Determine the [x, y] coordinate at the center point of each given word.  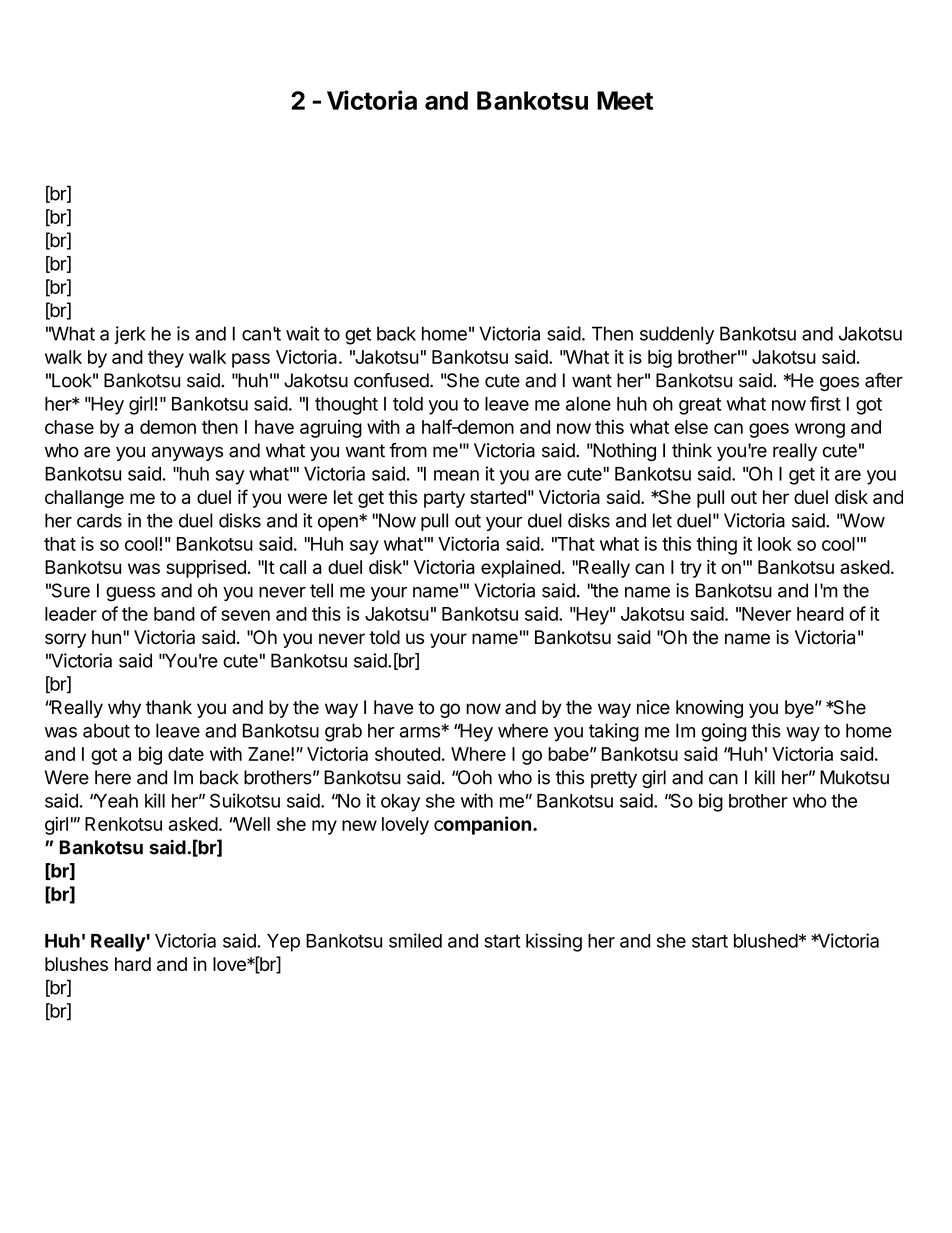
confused [391, 380]
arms [421, 732]
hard [133, 964]
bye [800, 709]
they [166, 359]
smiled [415, 940]
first [825, 403]
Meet [625, 100]
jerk [130, 335]
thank [169, 707]
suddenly [677, 335]
